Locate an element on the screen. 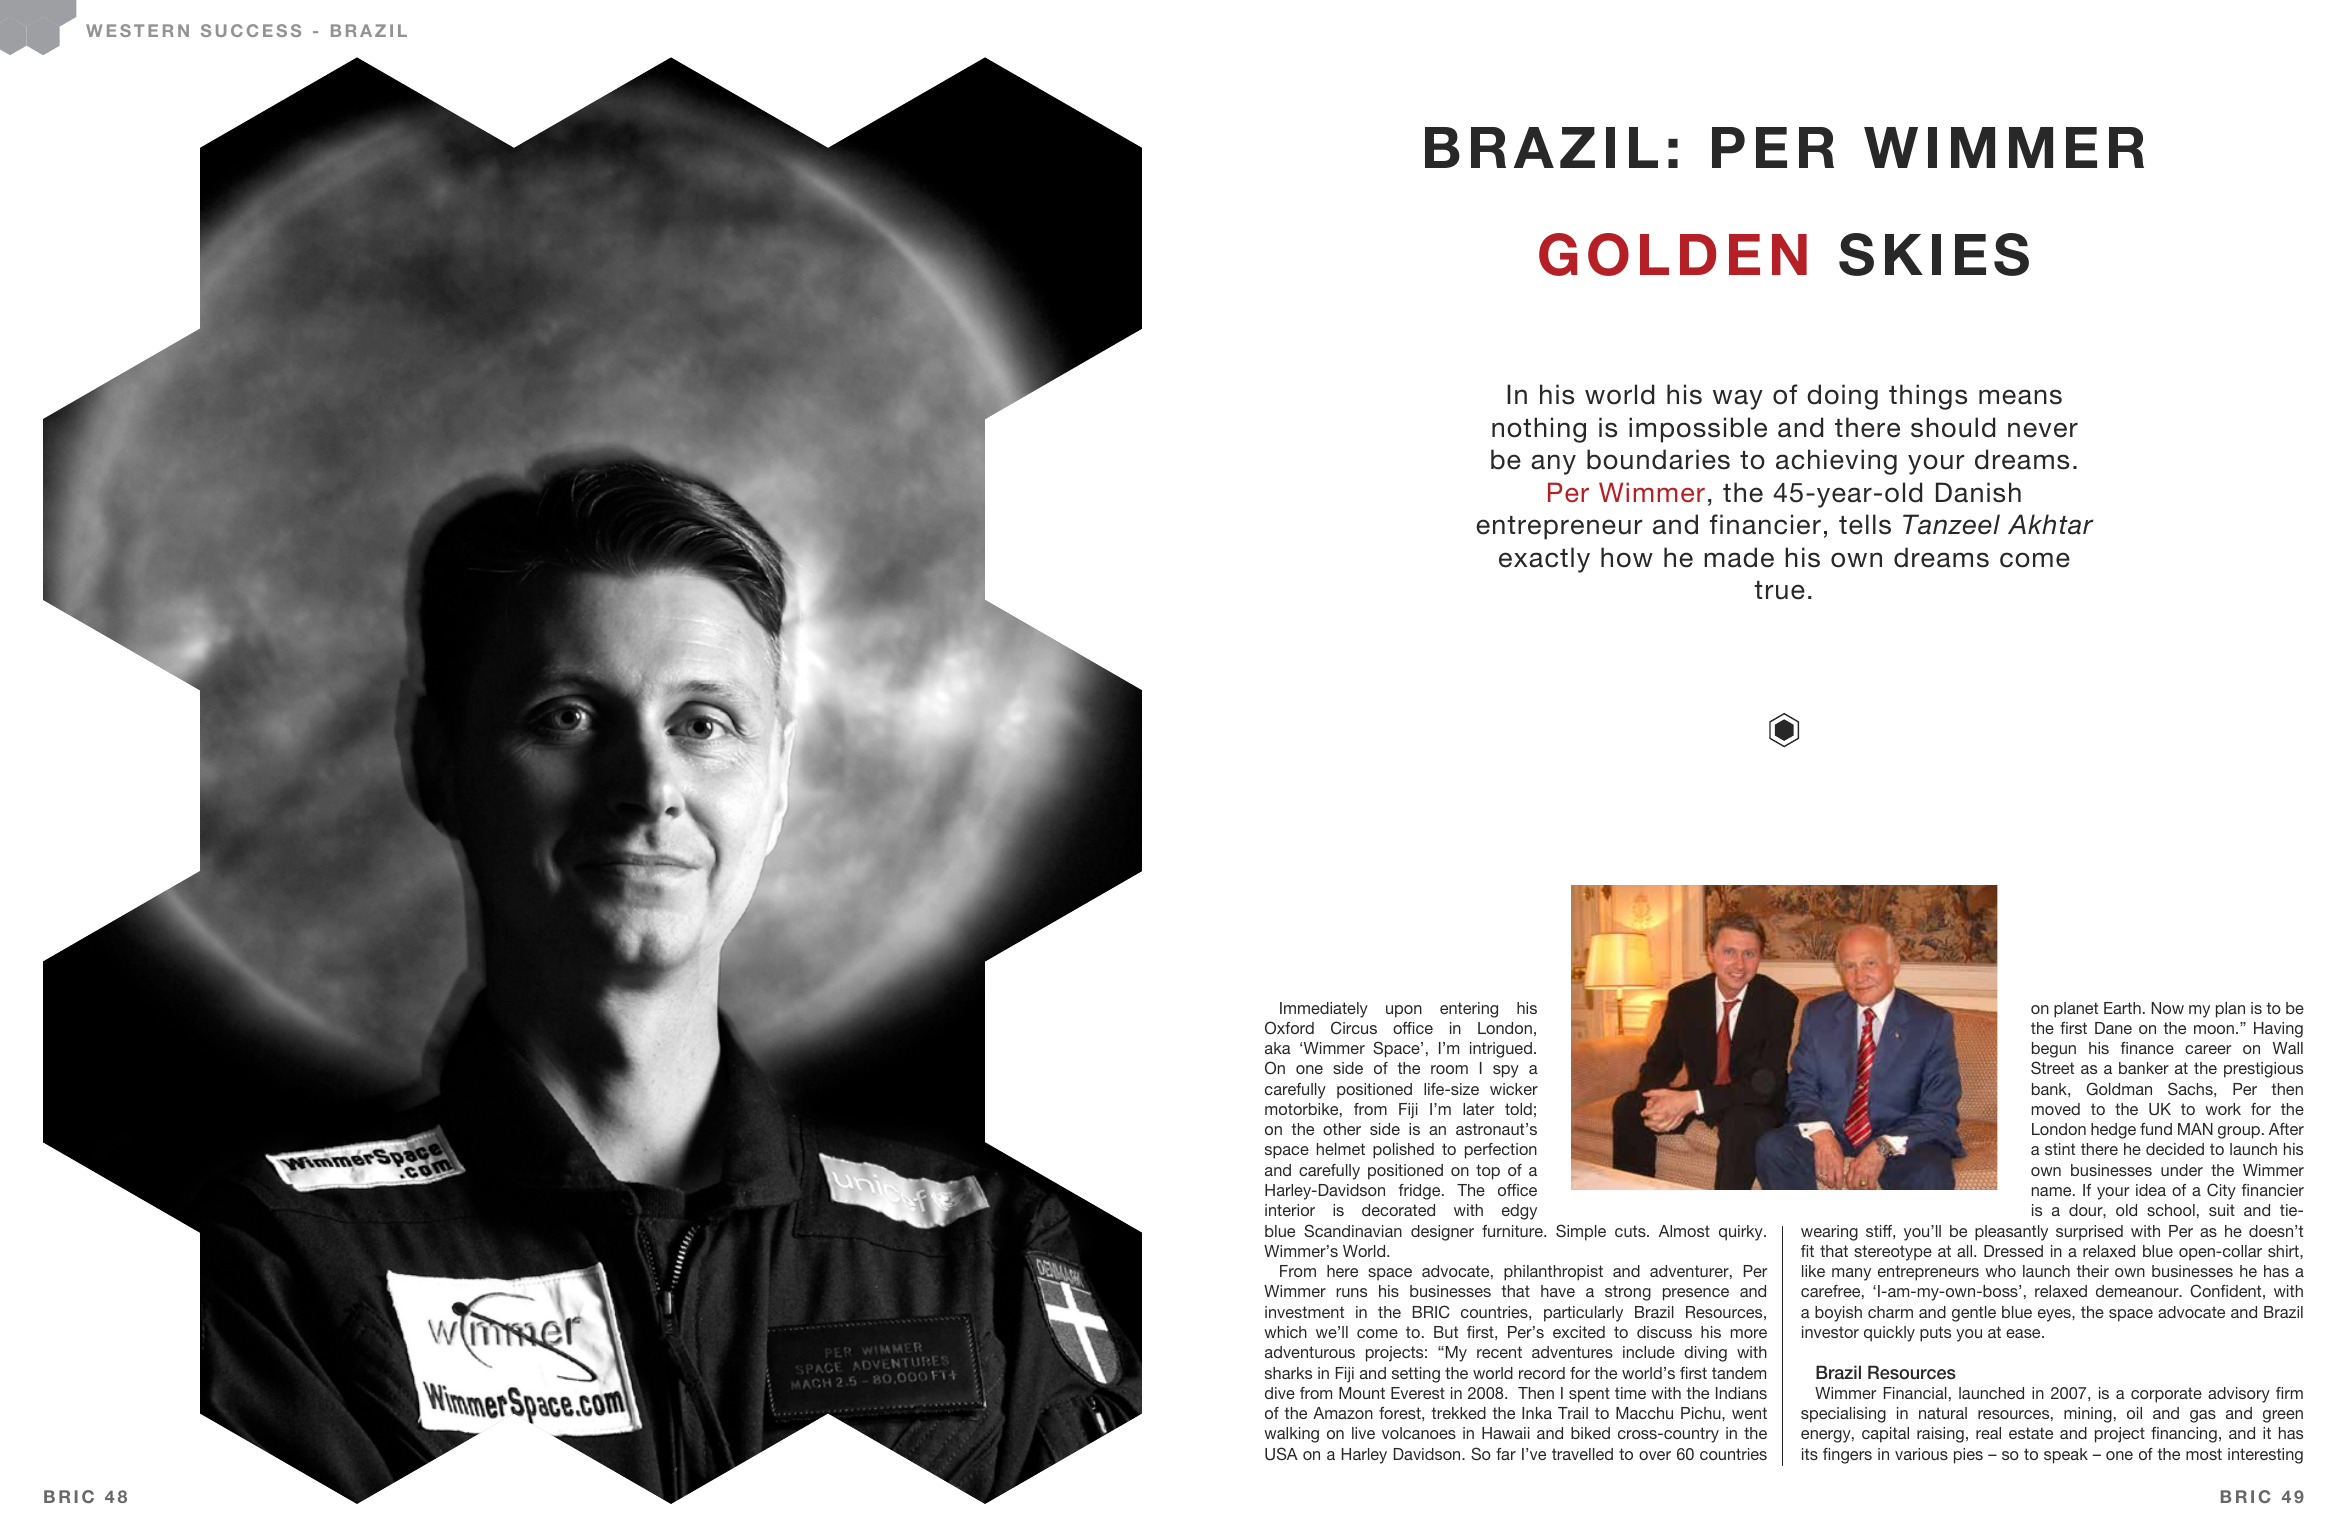 The image size is (2347, 1533). WESTERN is located at coordinates (137, 30).
